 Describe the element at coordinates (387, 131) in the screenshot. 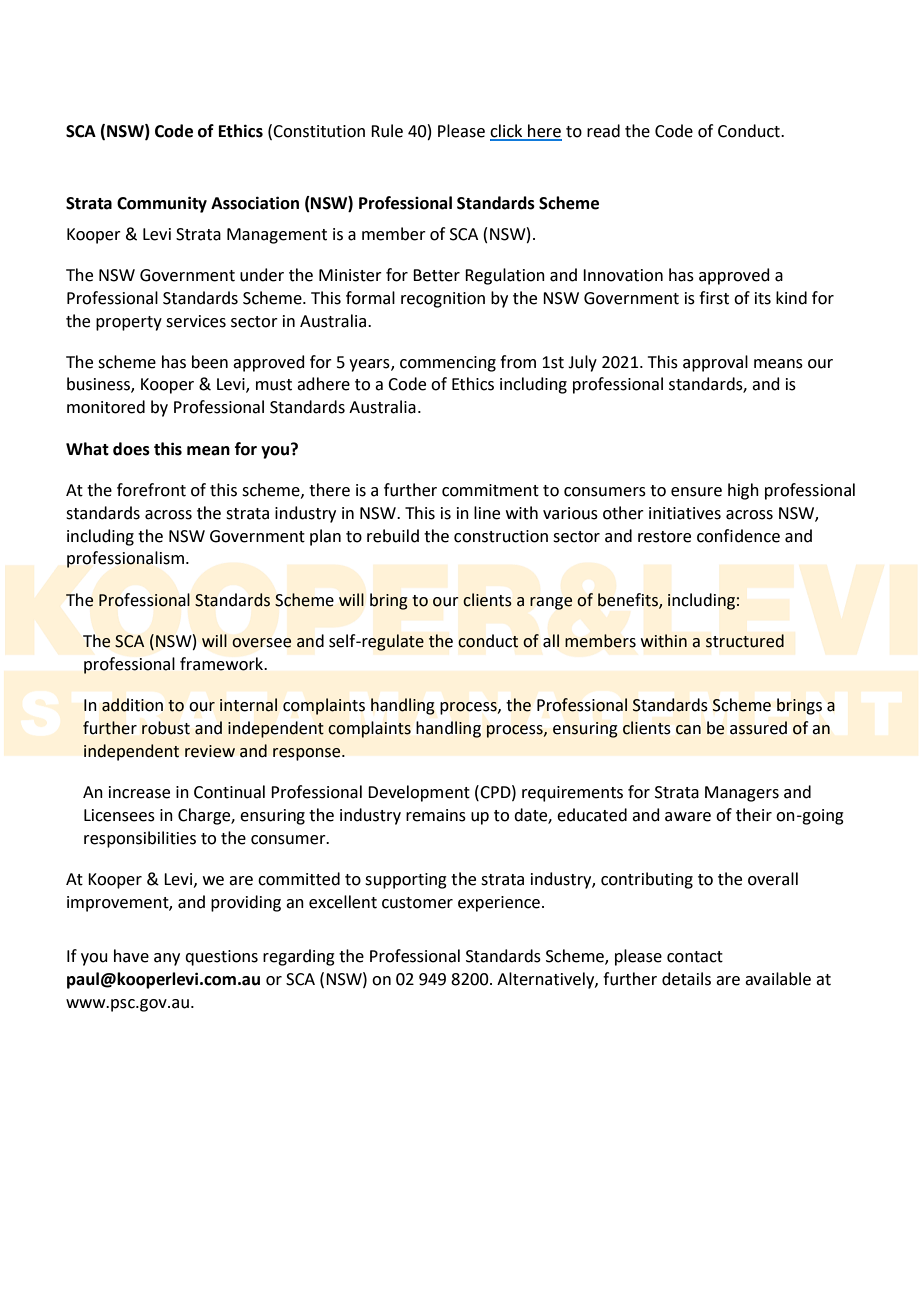

I see `Rule` at that location.
